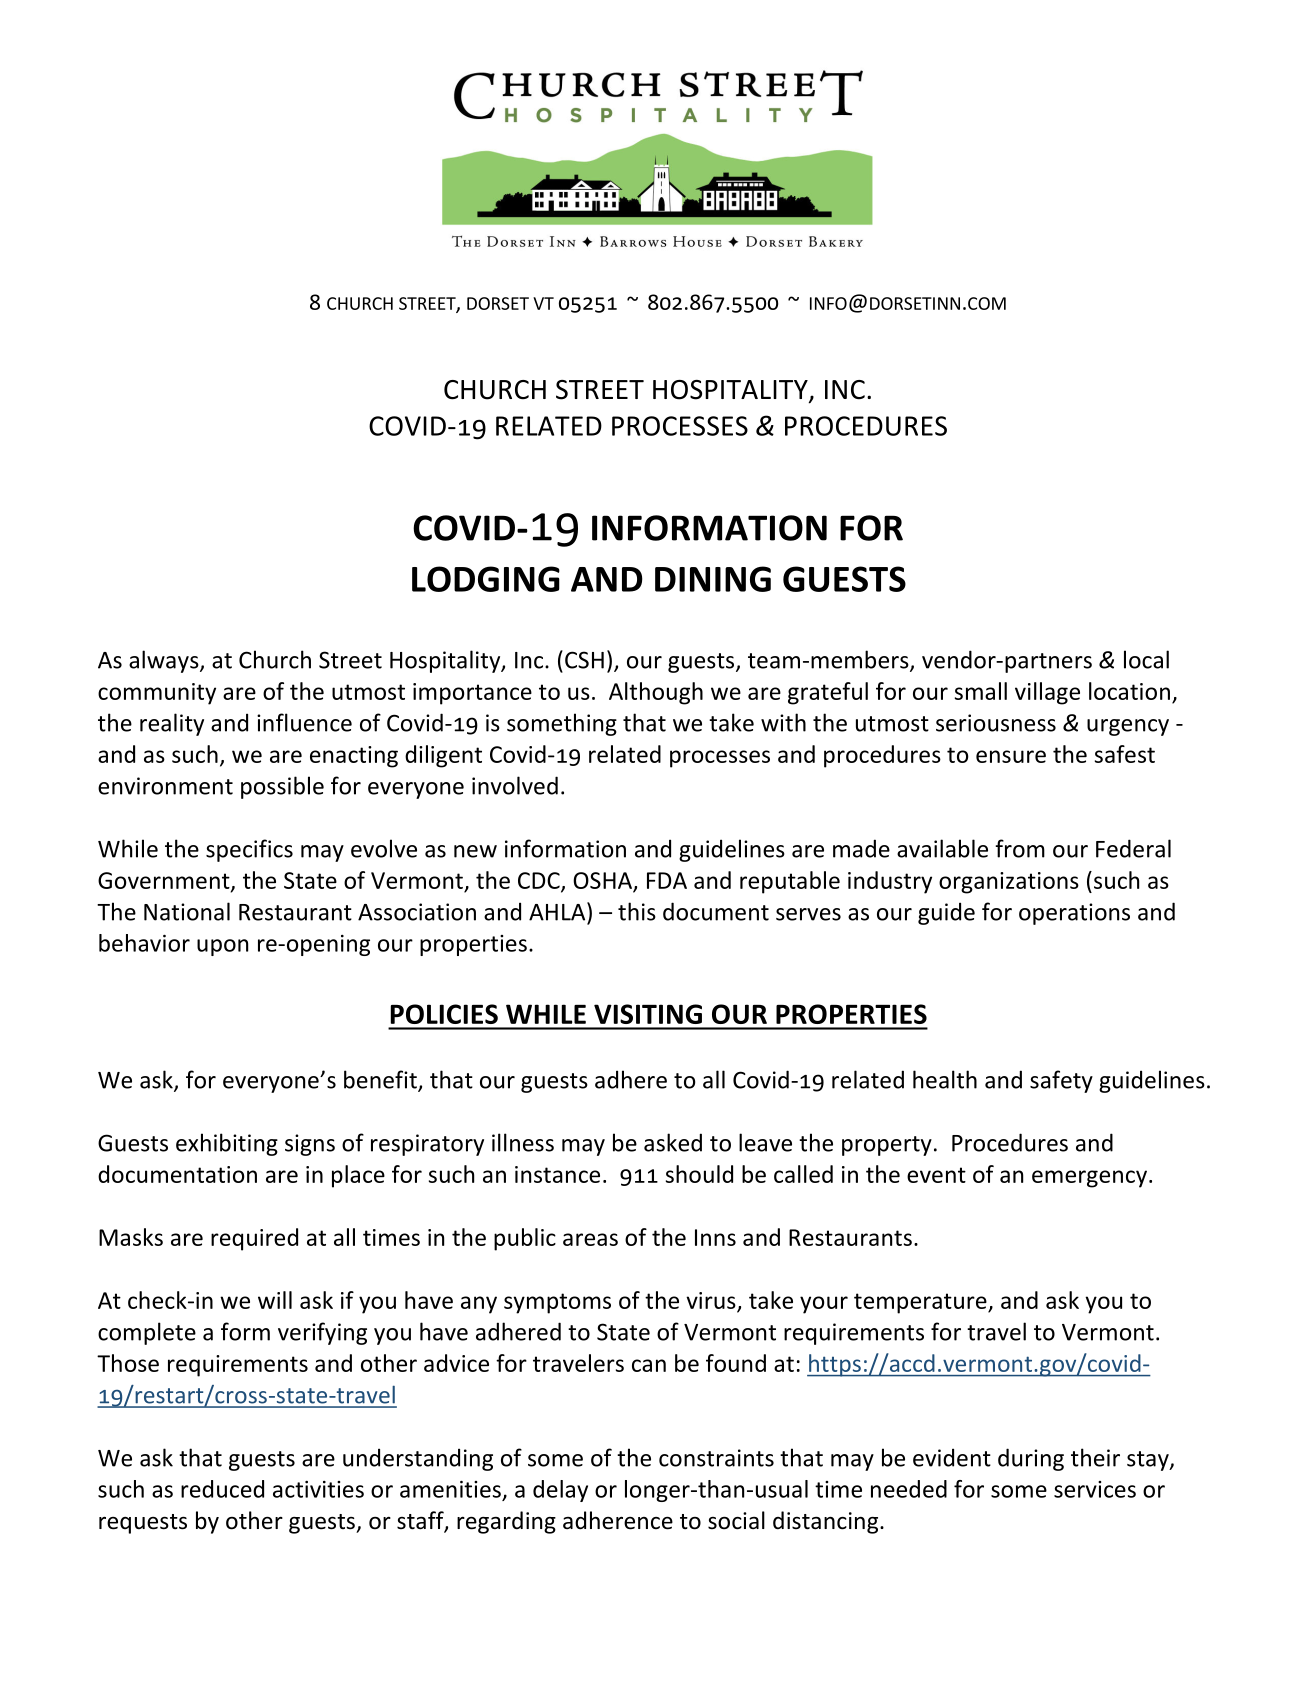 Image resolution: width=1316 pixels, height=1703 pixels. What do you see at coordinates (381, 1080) in the screenshot?
I see `benefit` at bounding box center [381, 1080].
